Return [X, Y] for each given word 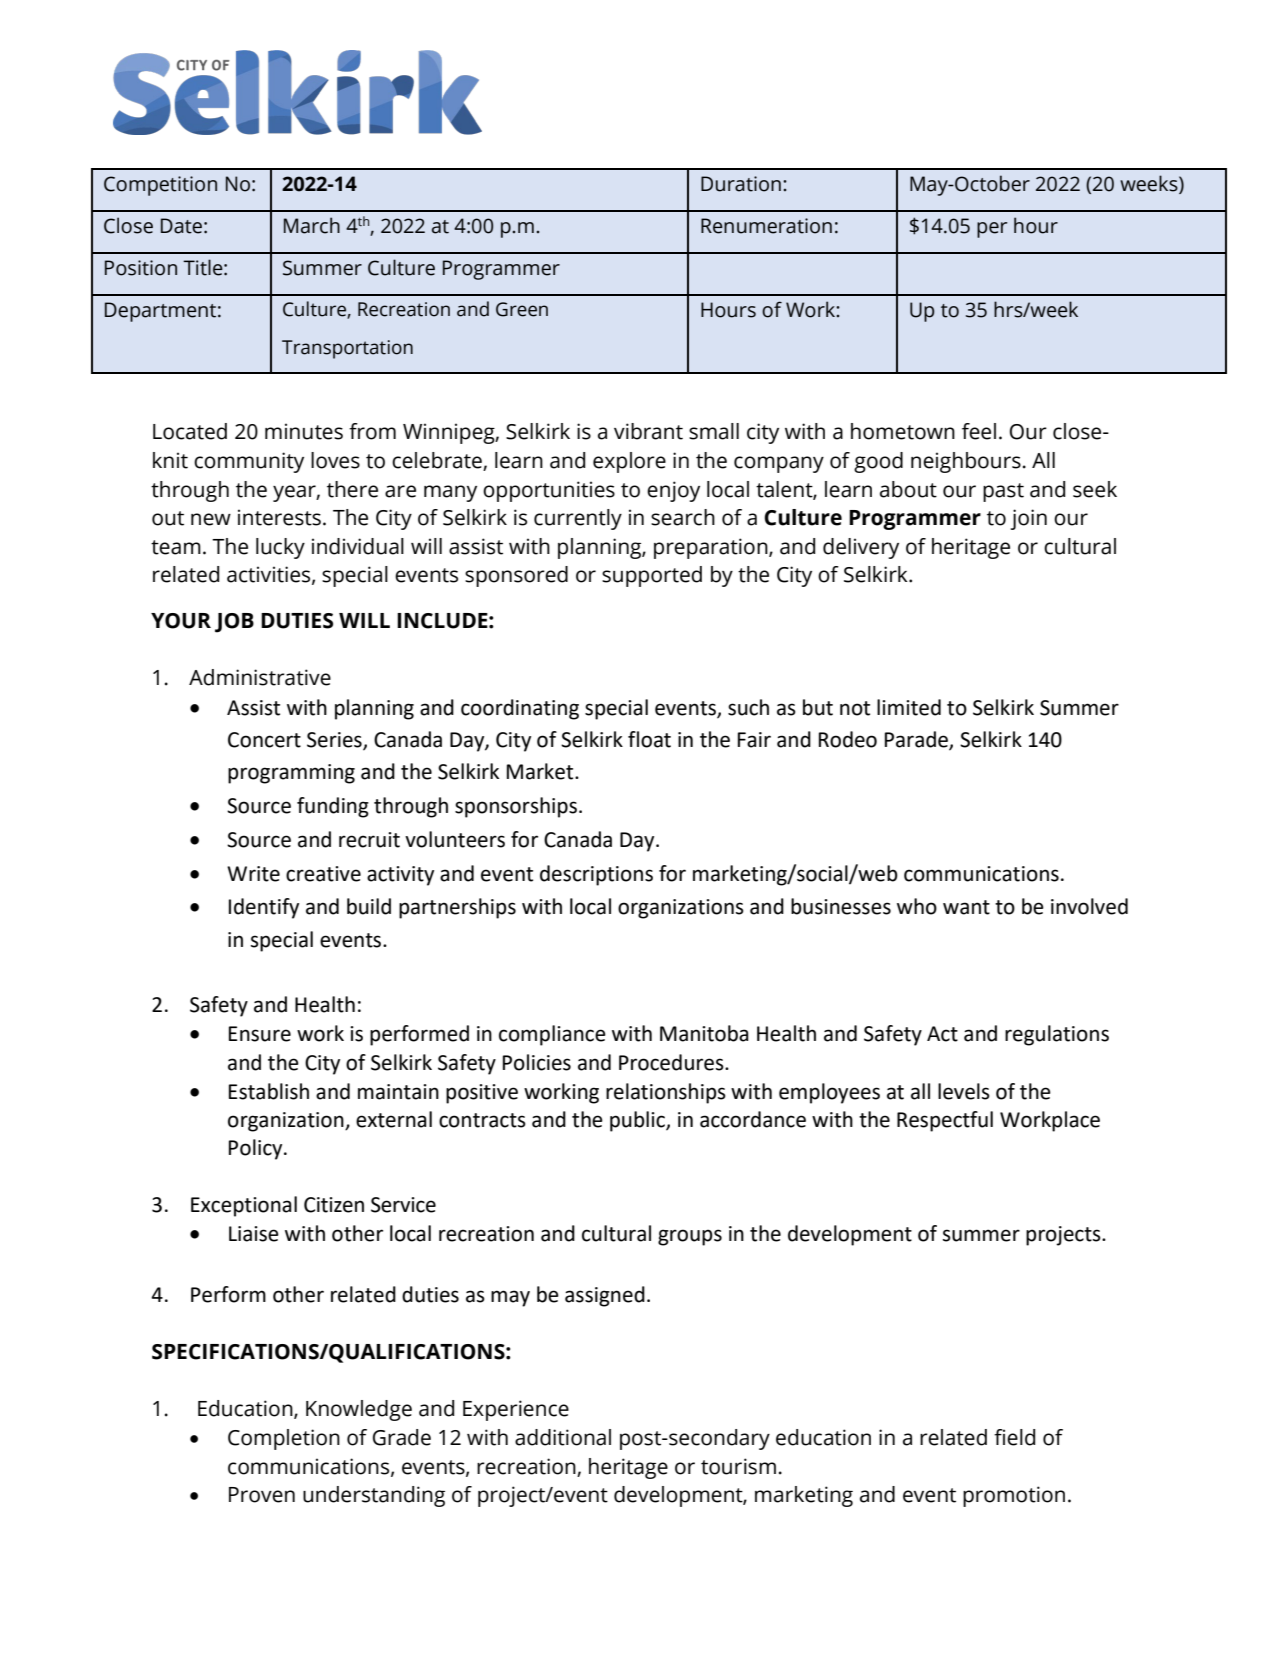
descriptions [596, 875]
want [966, 907]
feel [979, 431]
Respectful [945, 1121]
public [638, 1121]
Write [253, 874]
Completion [284, 1439]
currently [578, 519]
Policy [257, 1149]
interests [279, 517]
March [312, 225]
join [1029, 519]
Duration [741, 184]
